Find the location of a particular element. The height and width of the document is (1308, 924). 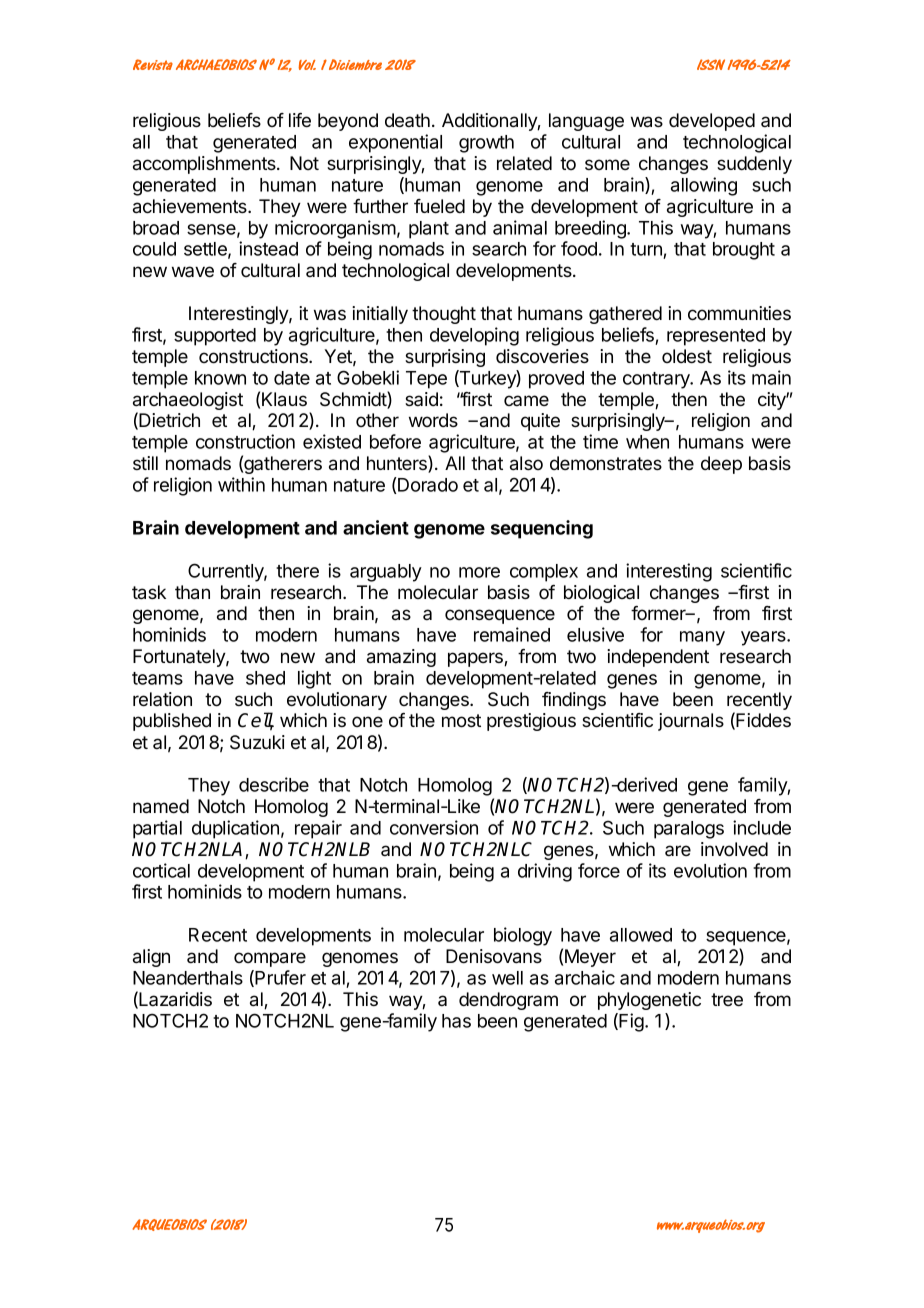

Neanderthals is located at coordinates (188, 978).
